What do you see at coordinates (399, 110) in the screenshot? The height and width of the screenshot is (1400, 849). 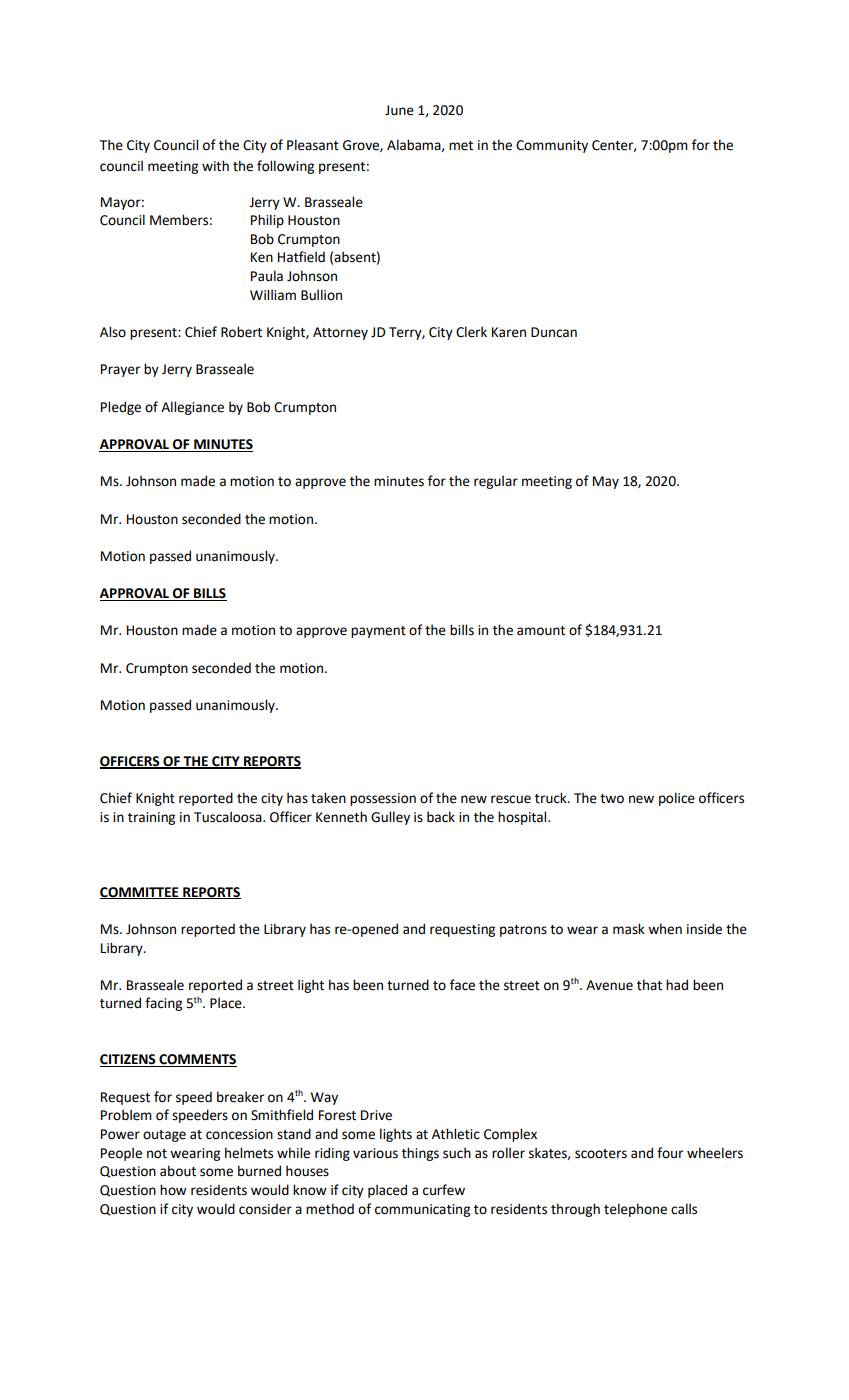 I see `June` at bounding box center [399, 110].
